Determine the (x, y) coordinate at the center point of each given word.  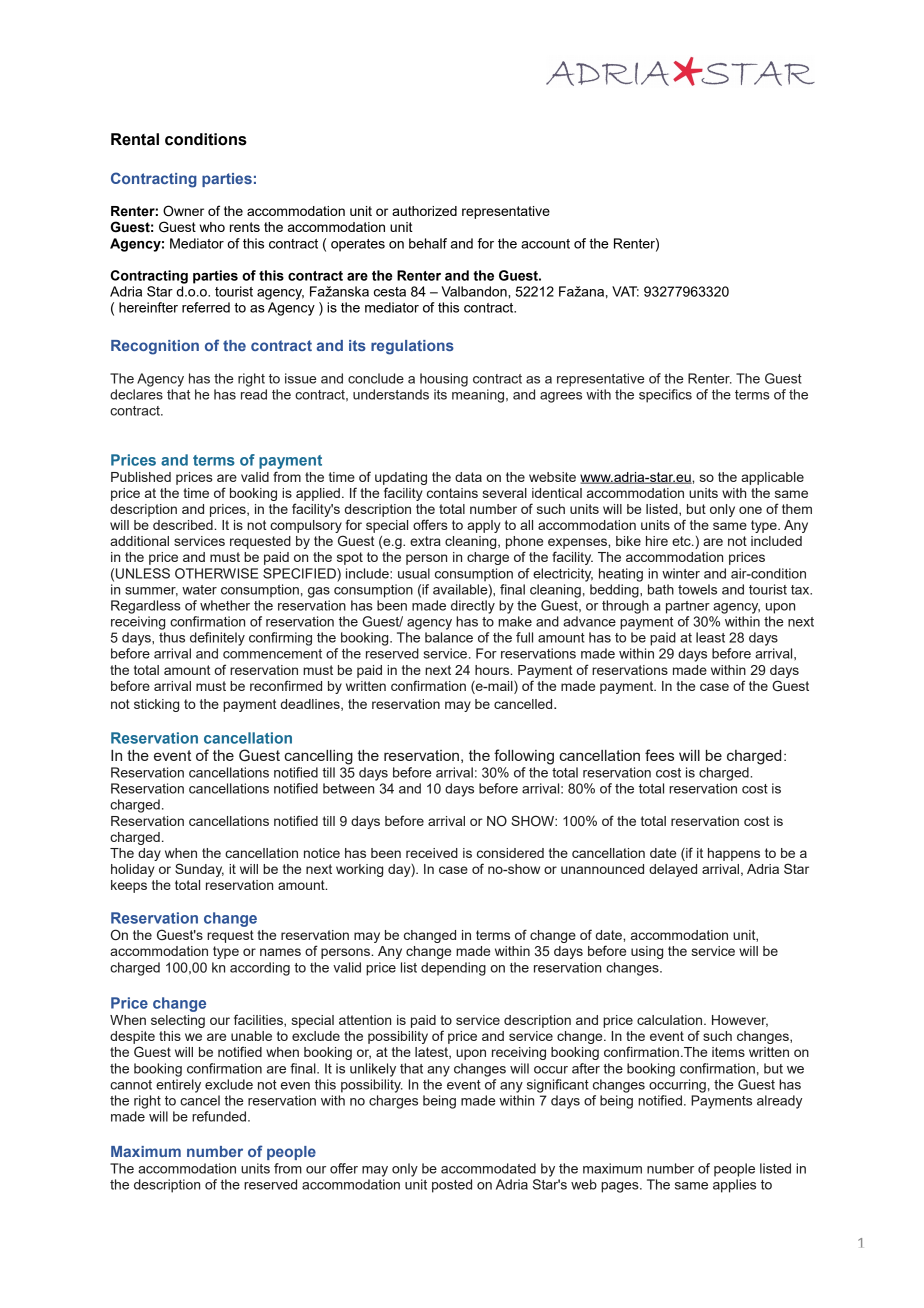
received (432, 853)
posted (452, 1186)
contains (452, 493)
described (184, 525)
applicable (772, 478)
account (545, 244)
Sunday (199, 870)
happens (734, 854)
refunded (219, 1116)
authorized (424, 211)
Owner (183, 211)
